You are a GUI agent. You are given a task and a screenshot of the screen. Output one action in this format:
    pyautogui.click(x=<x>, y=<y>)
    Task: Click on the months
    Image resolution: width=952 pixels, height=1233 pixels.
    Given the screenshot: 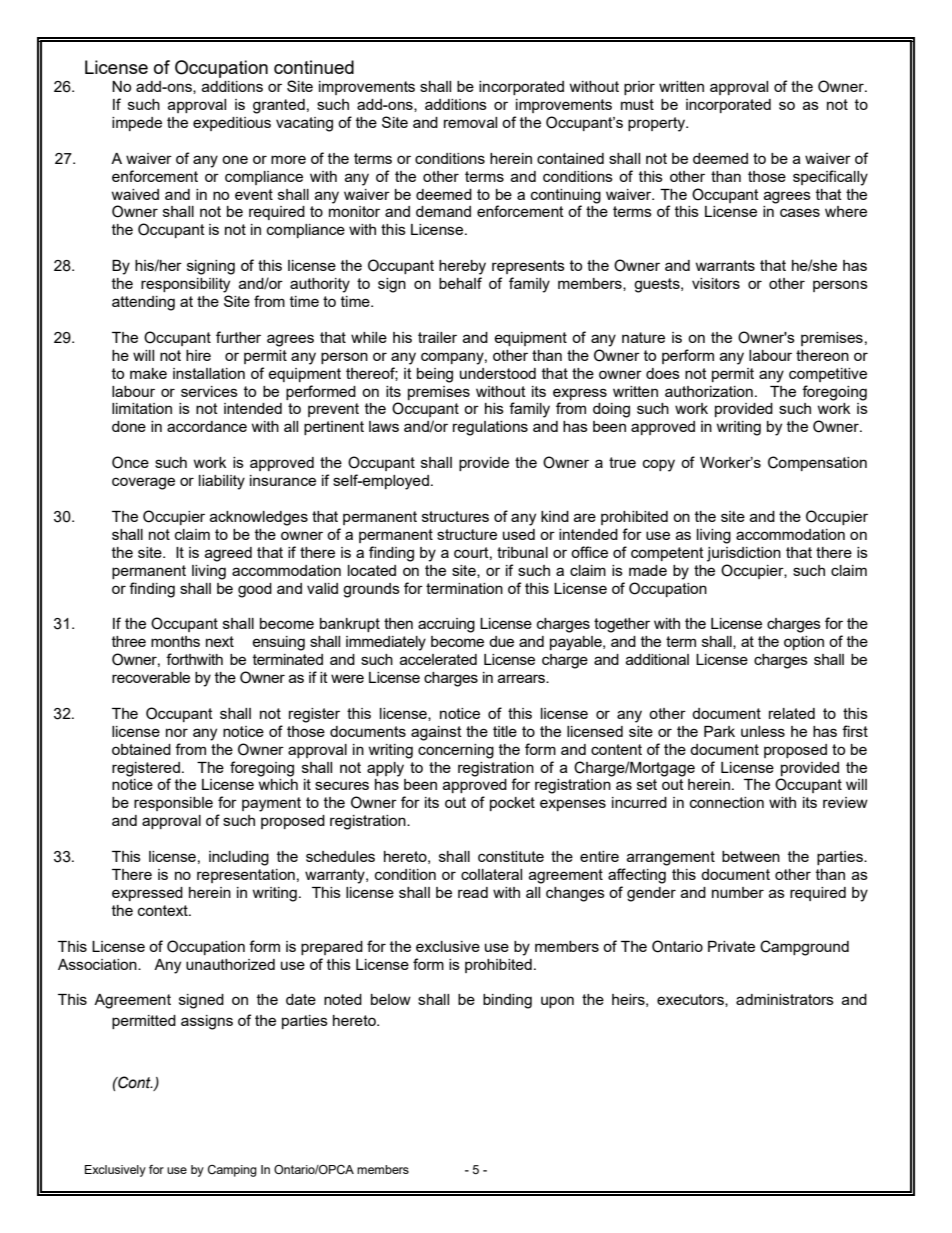 What is the action you would take?
    pyautogui.click(x=175, y=641)
